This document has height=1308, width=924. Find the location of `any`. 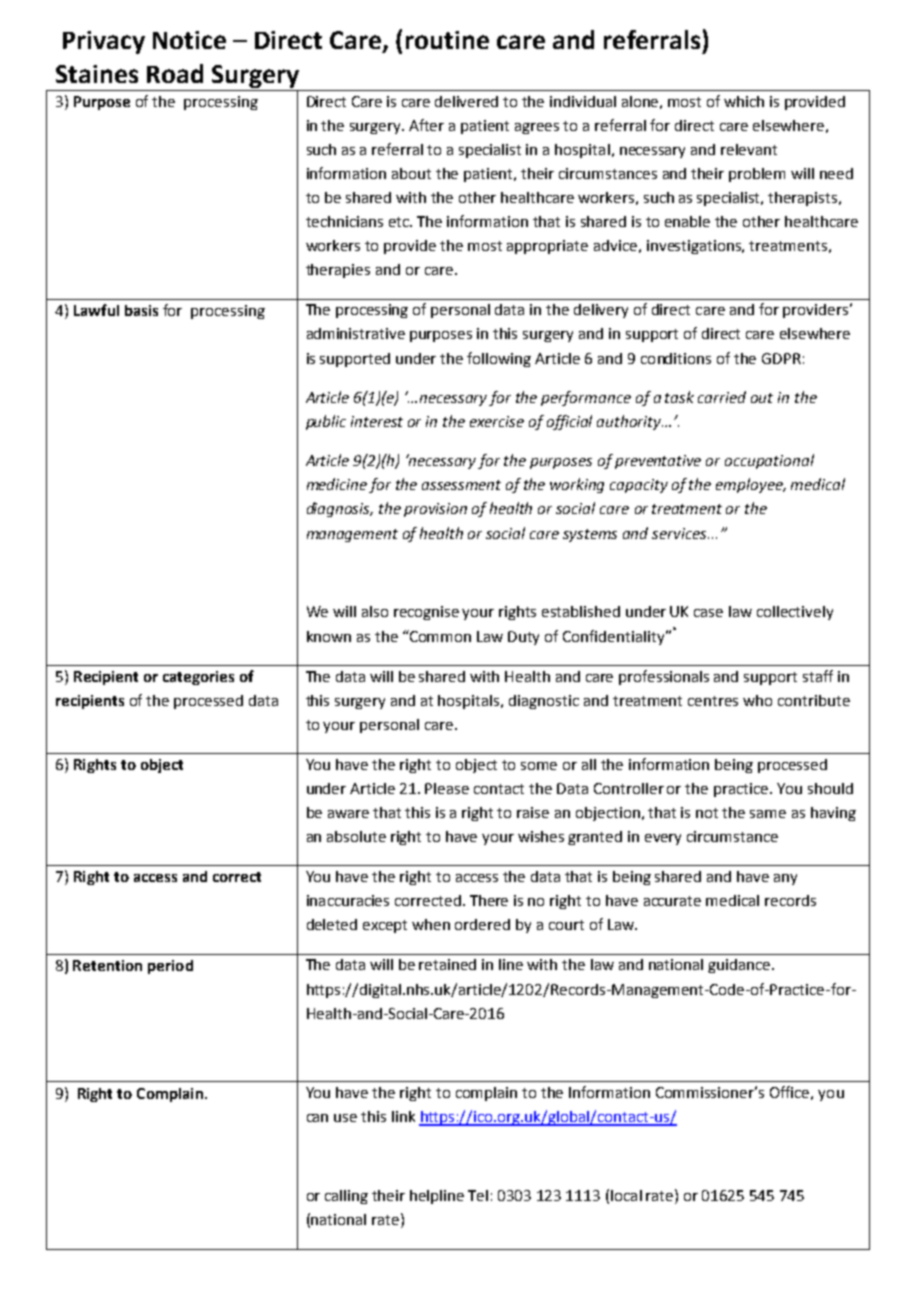

any is located at coordinates (785, 879).
